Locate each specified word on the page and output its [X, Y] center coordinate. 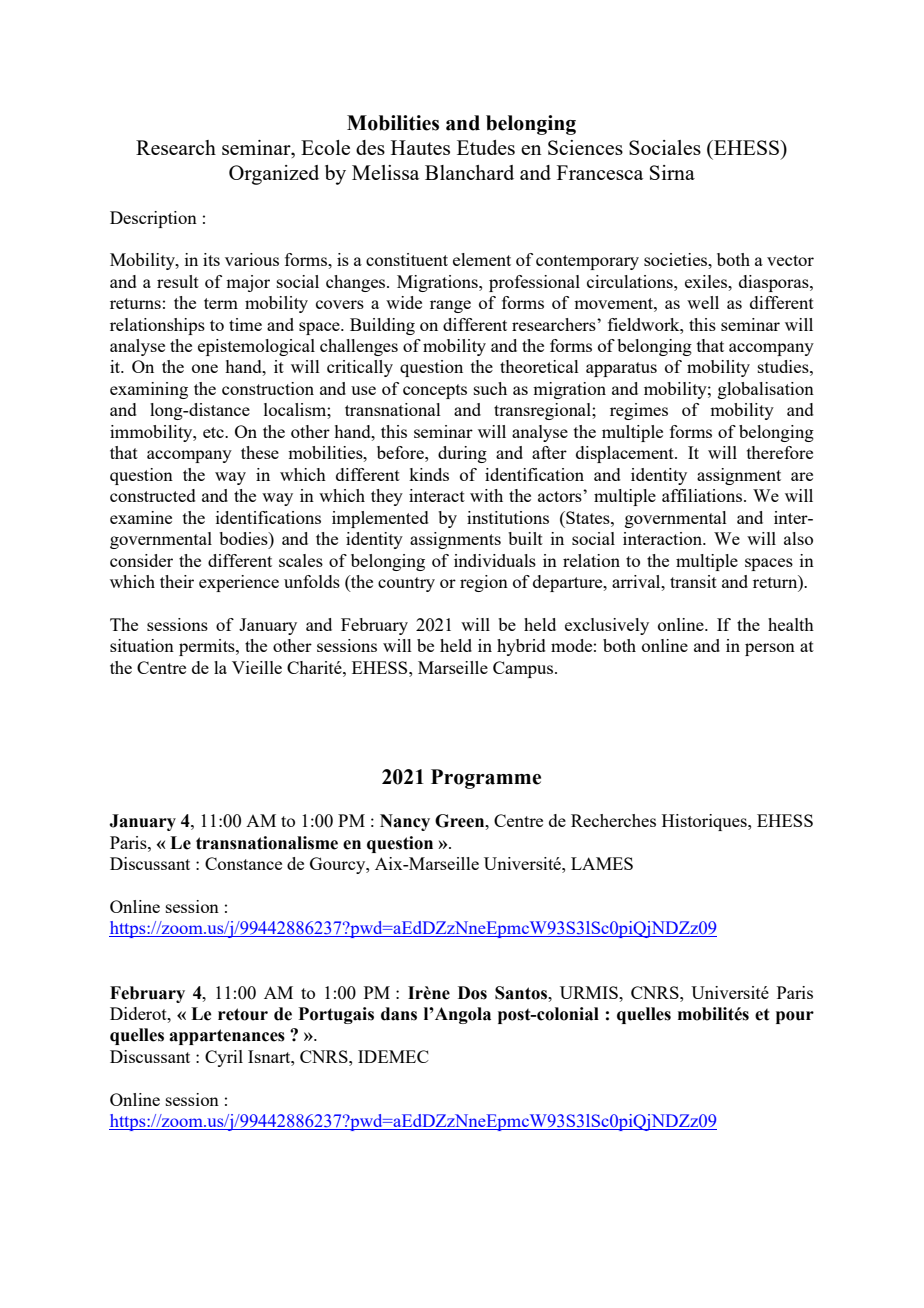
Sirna [672, 172]
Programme [486, 779]
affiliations [703, 495]
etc [214, 432]
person [770, 649]
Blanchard [469, 172]
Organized [274, 175]
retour [243, 1014]
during [462, 454]
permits [208, 647]
